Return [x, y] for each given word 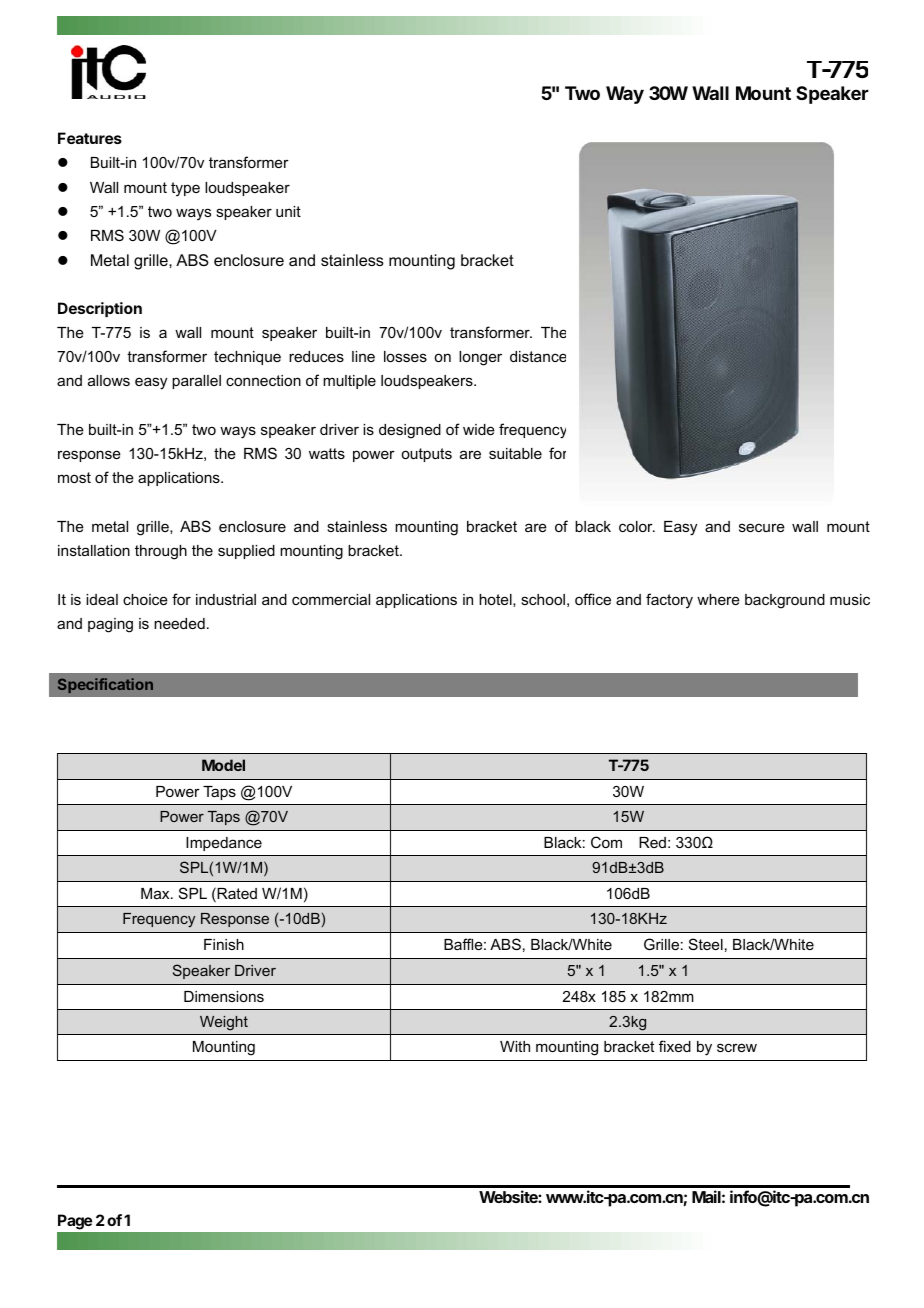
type [185, 189]
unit [288, 211]
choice [145, 599]
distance [538, 356]
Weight [224, 1023]
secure [762, 527]
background [785, 601]
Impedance [224, 844]
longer [480, 358]
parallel [196, 382]
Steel [706, 944]
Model [223, 765]
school [543, 599]
